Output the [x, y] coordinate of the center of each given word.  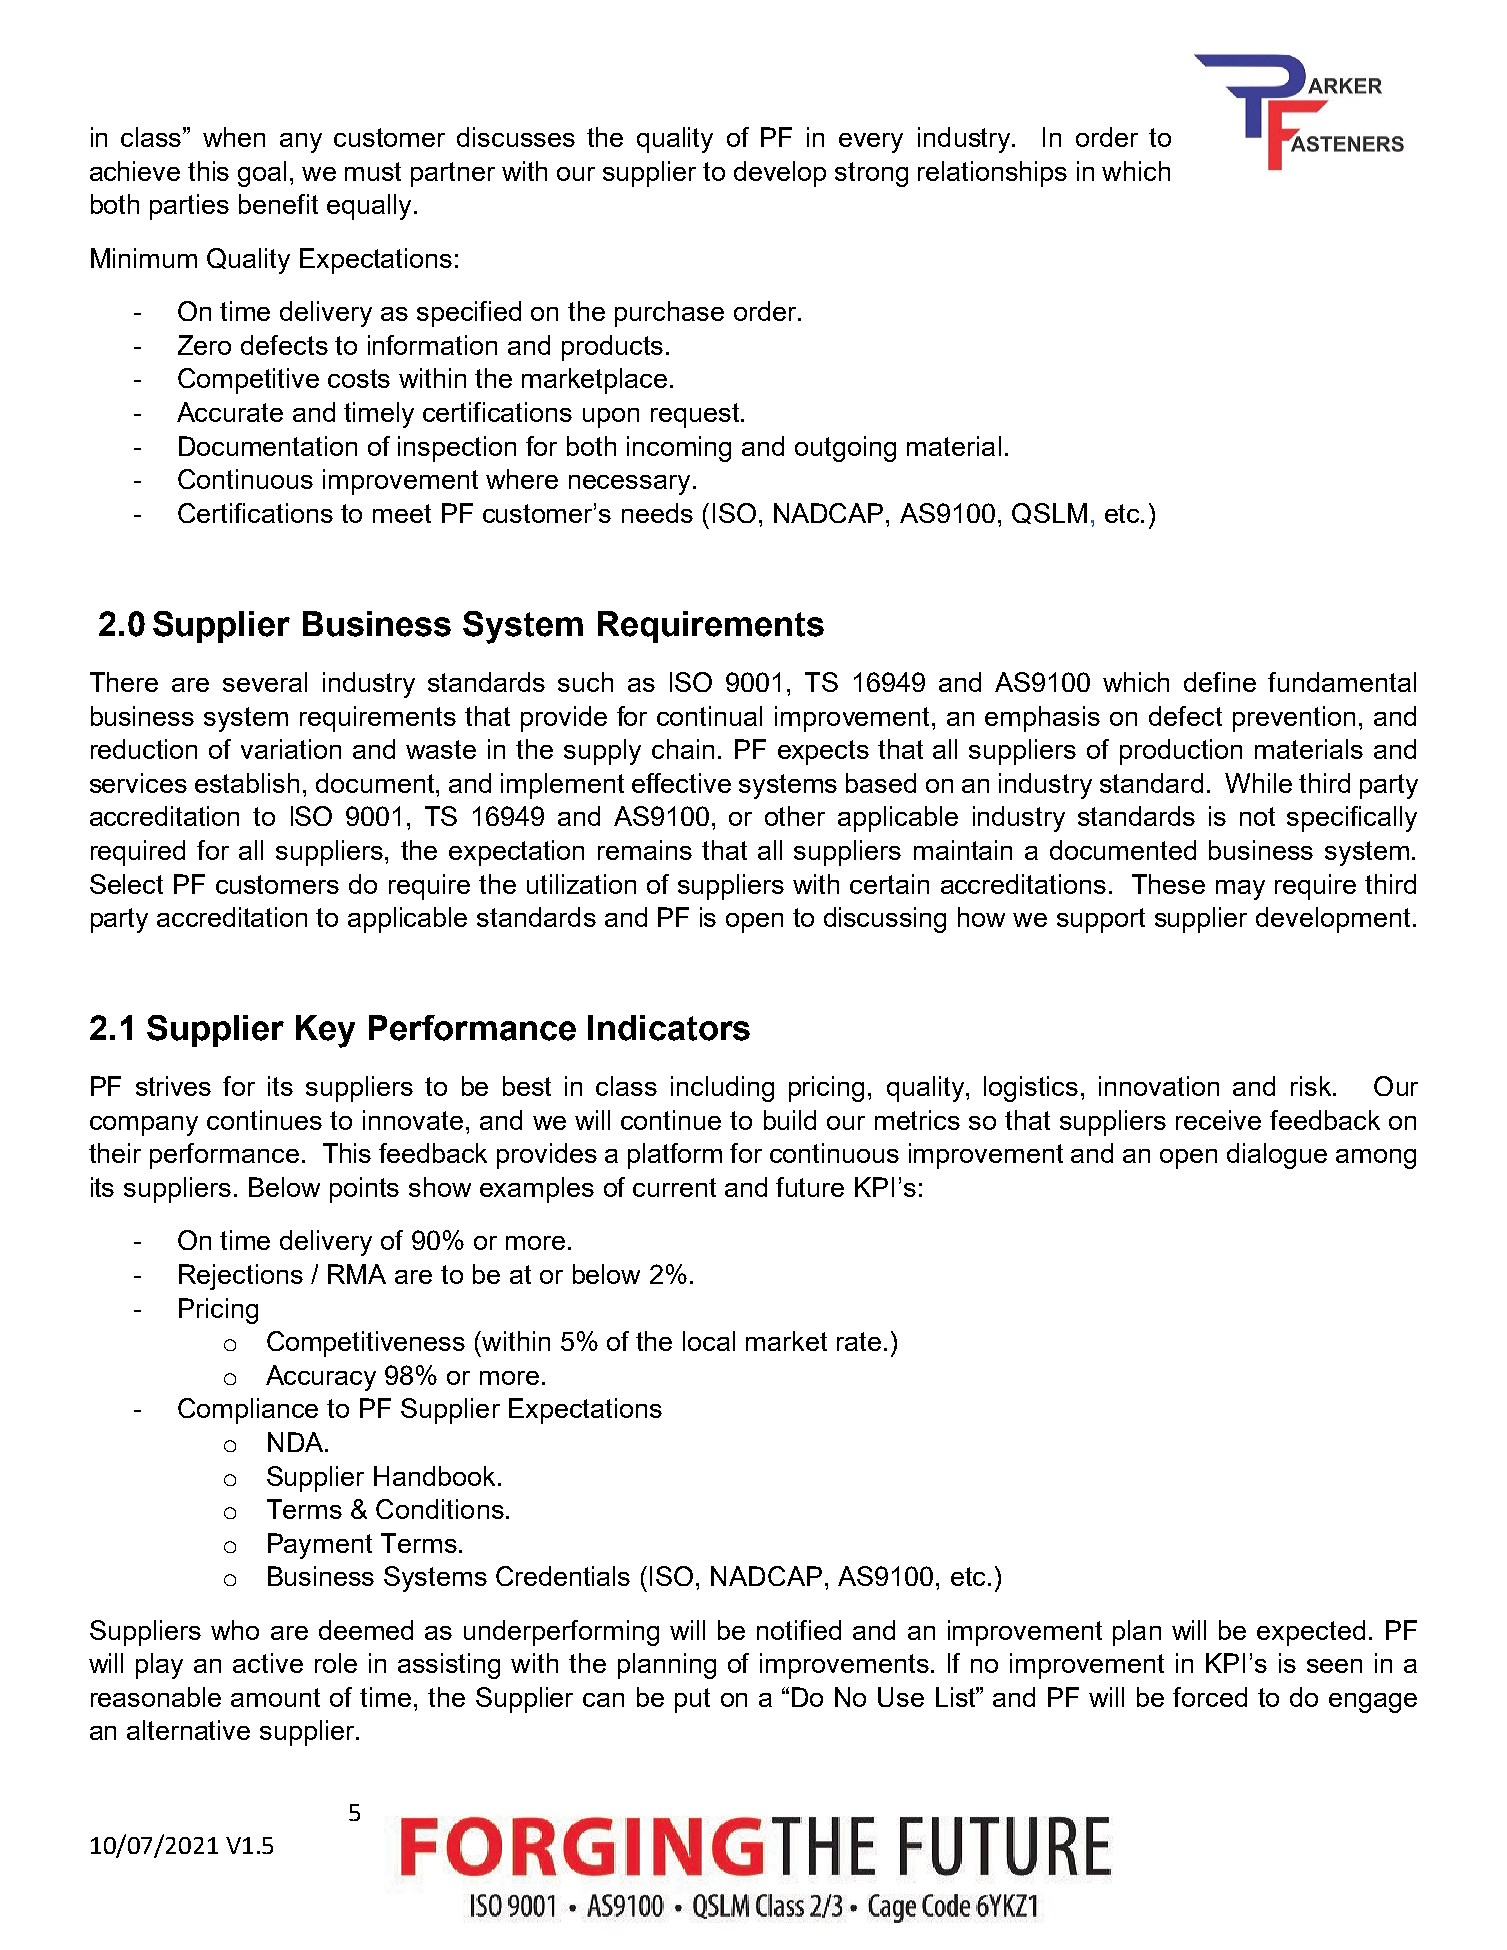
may [1240, 890]
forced [1210, 1697]
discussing [885, 920]
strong [871, 174]
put [692, 1700]
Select [126, 884]
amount [275, 1697]
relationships [992, 174]
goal [262, 174]
